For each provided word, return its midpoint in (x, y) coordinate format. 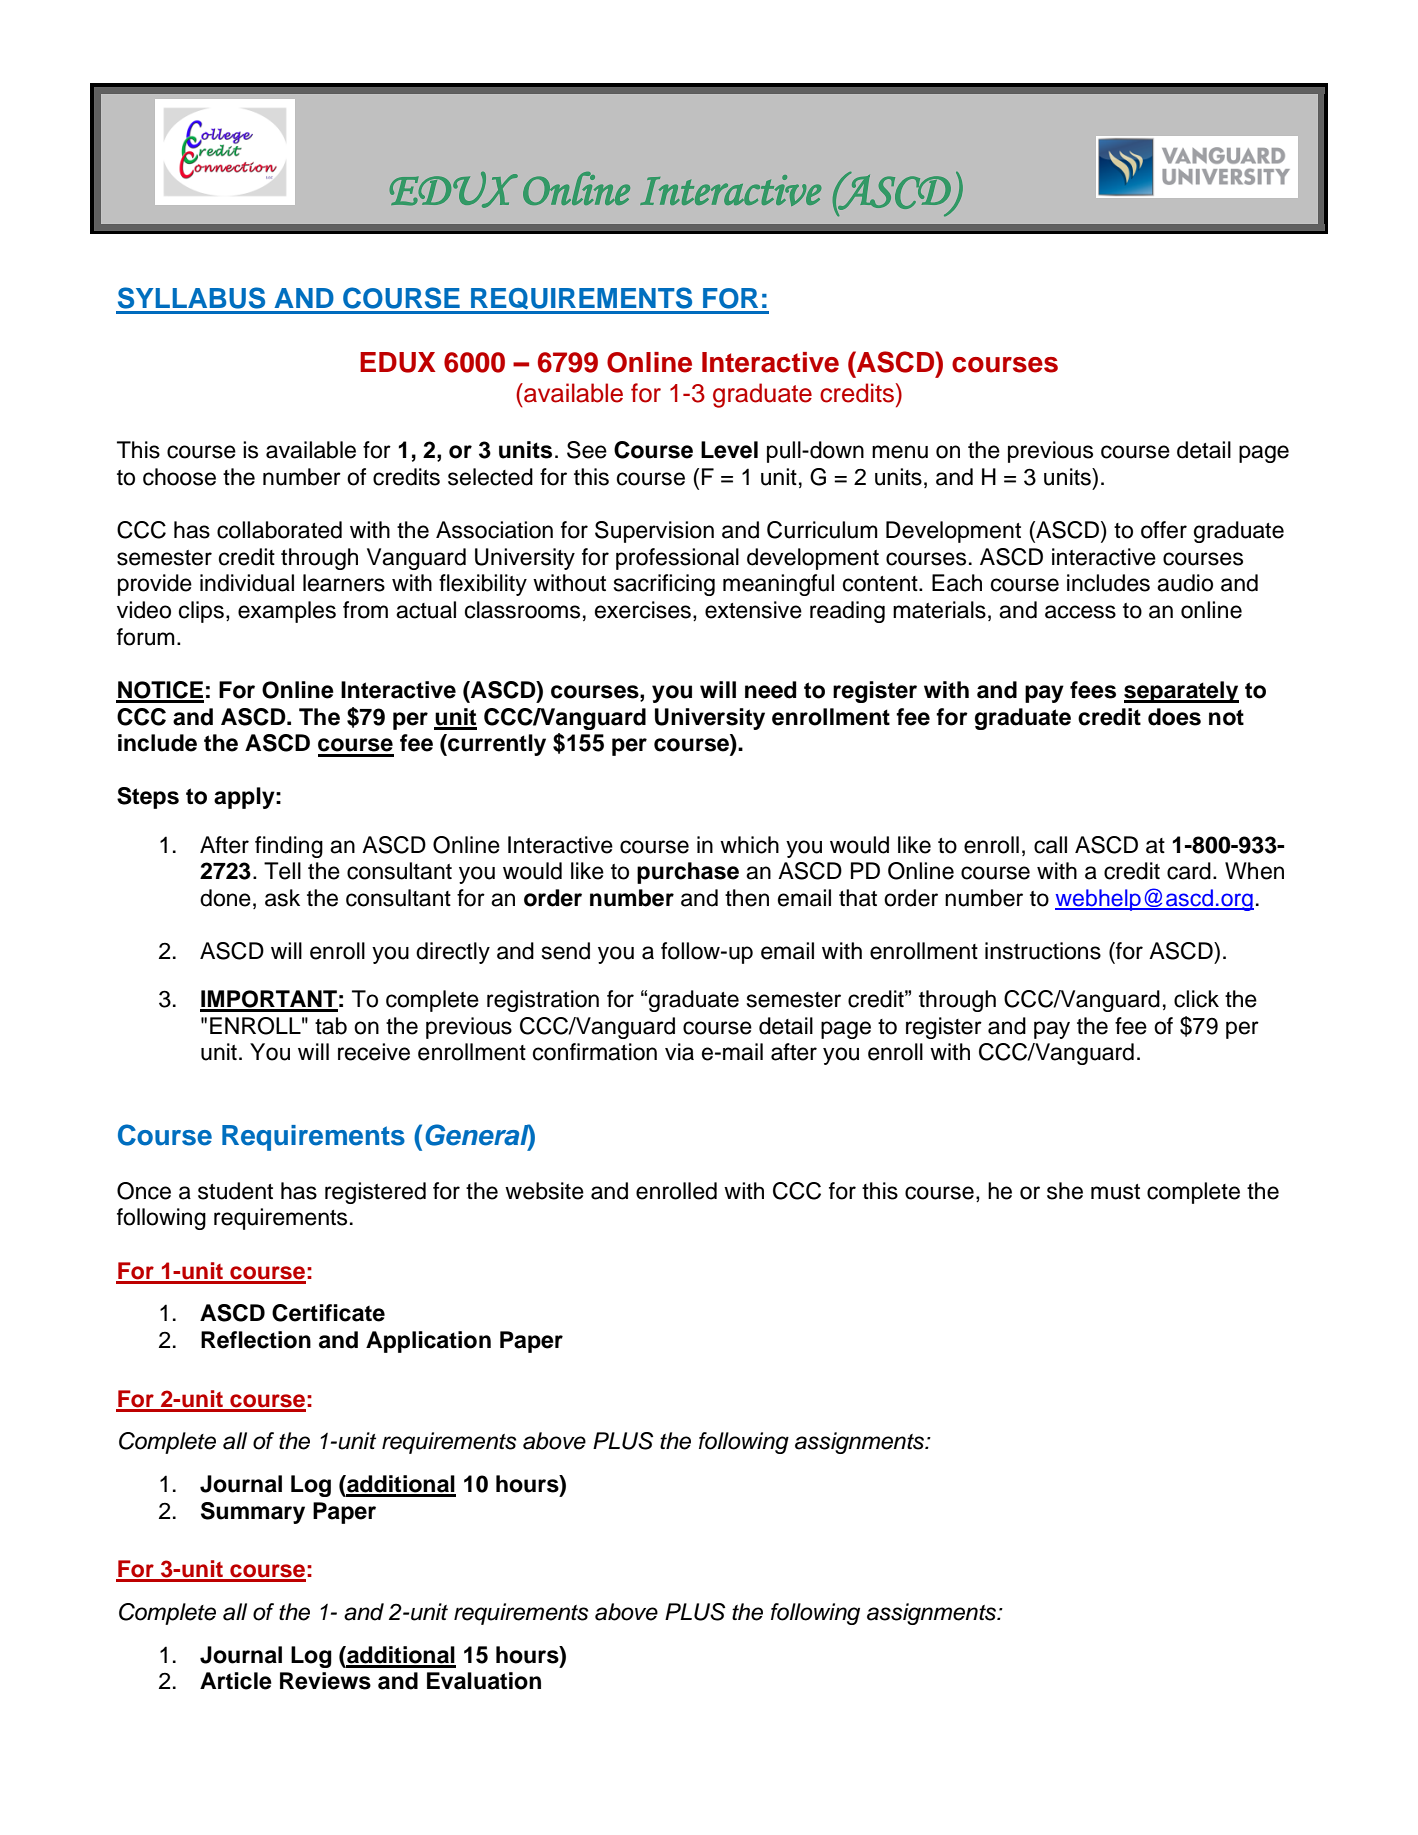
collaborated (279, 530)
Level (729, 450)
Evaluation (484, 1681)
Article (236, 1681)
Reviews (325, 1681)
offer (1164, 530)
